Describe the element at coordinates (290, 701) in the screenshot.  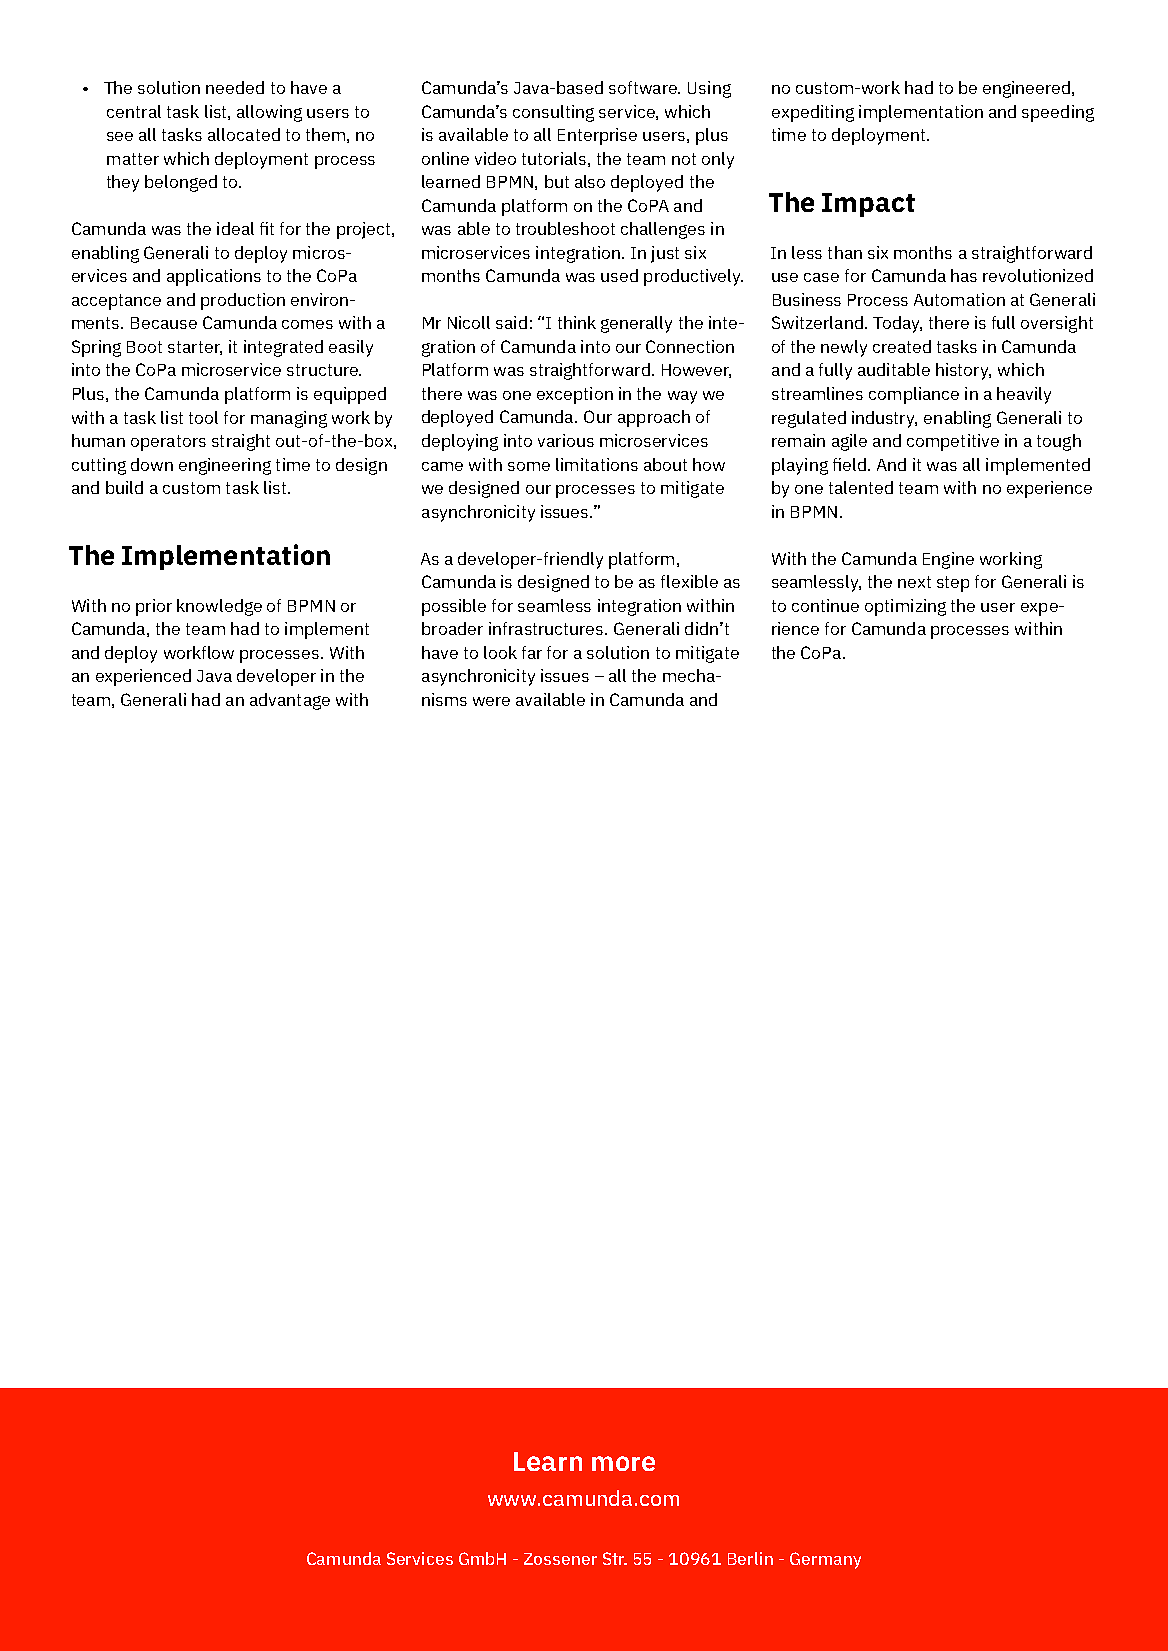
I see `advantage` at that location.
